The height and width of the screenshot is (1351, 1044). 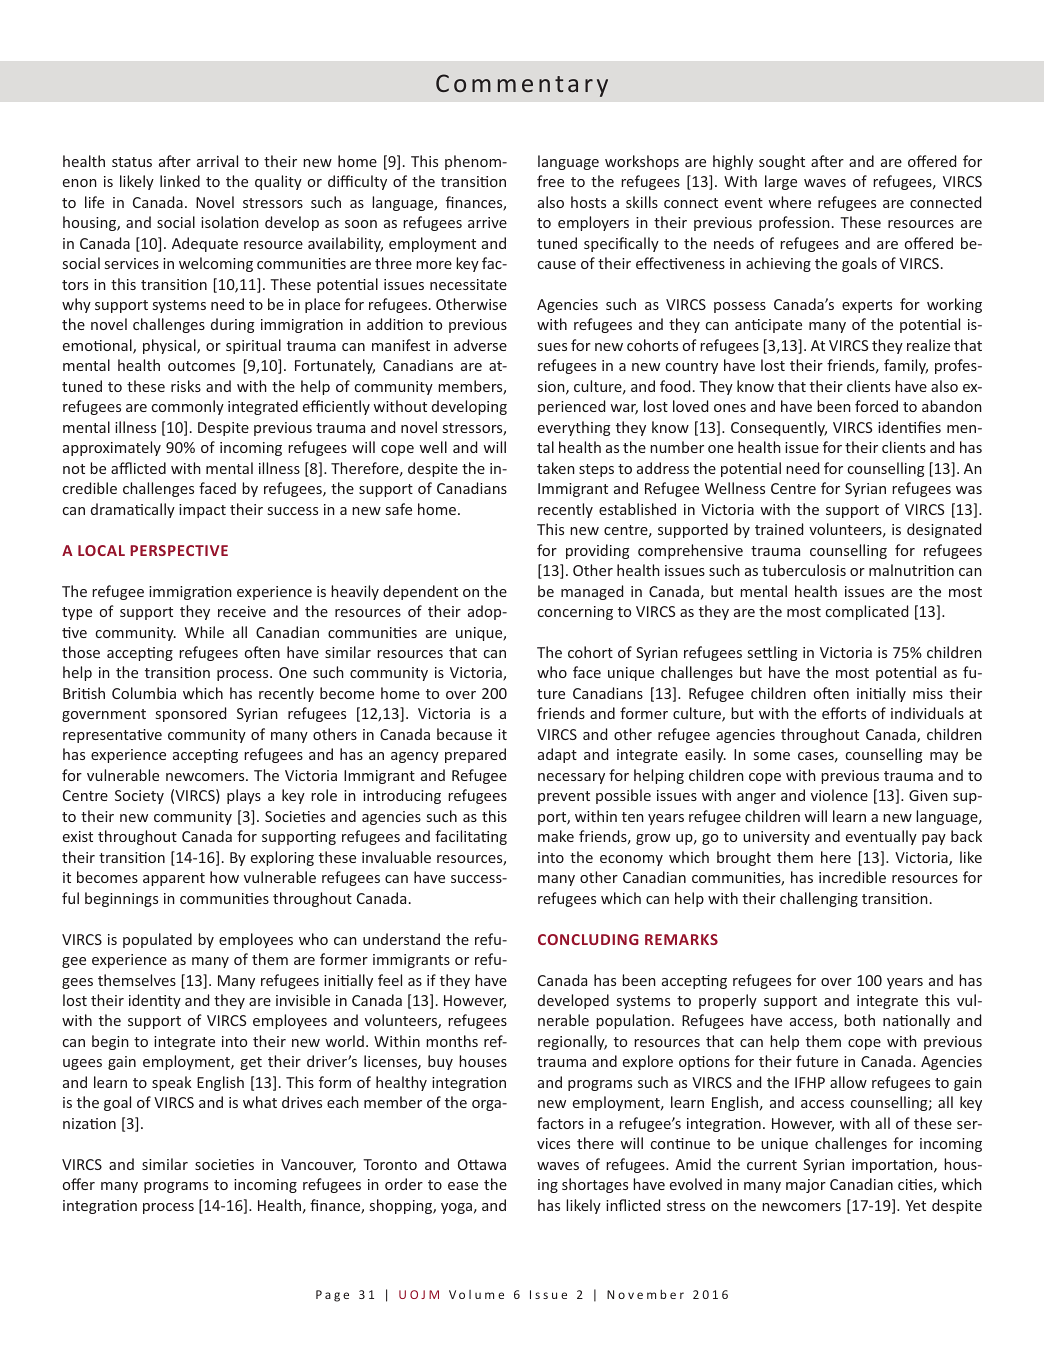 I want to click on impact, so click(x=202, y=511).
